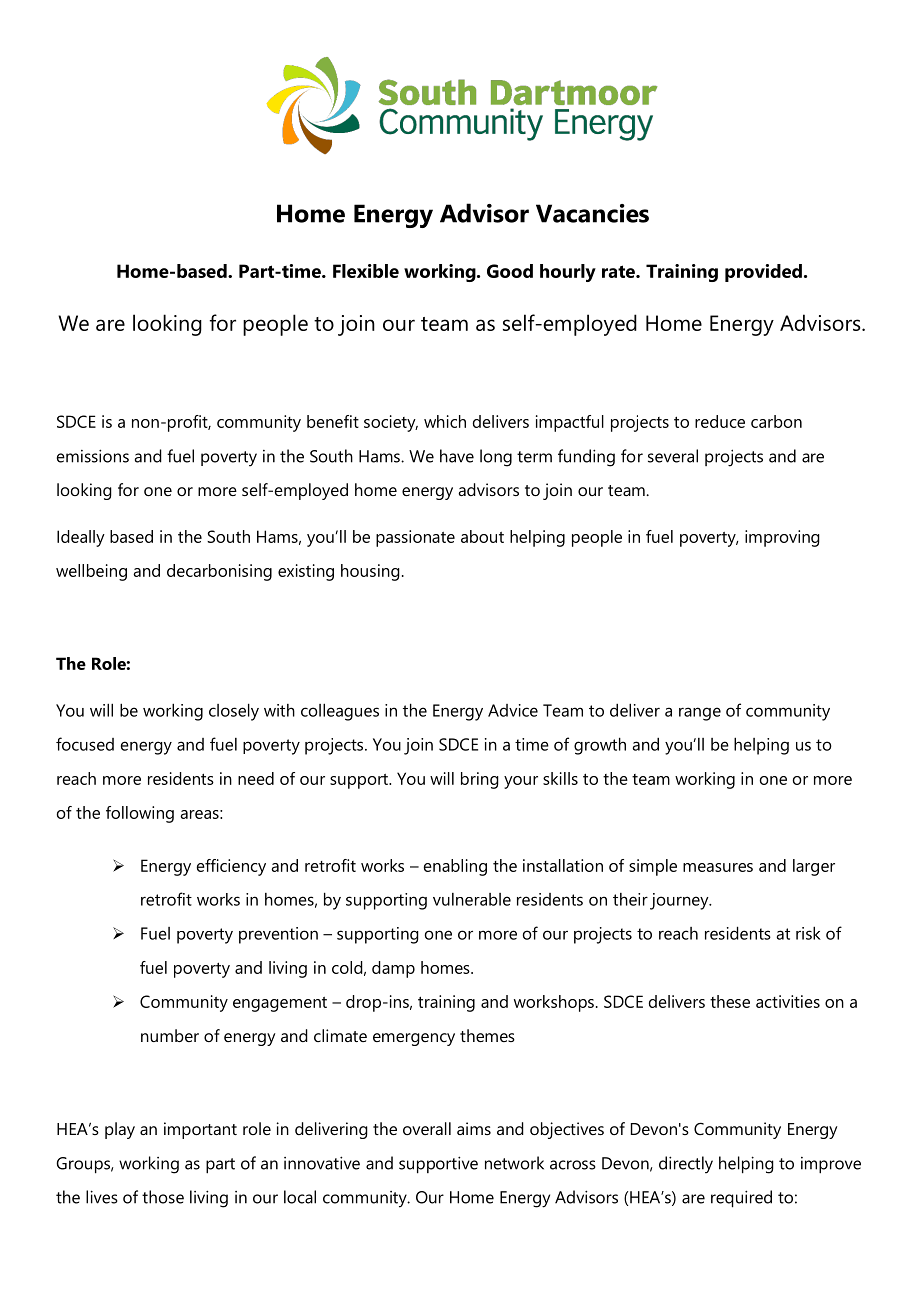  I want to click on Flexible, so click(366, 271).
